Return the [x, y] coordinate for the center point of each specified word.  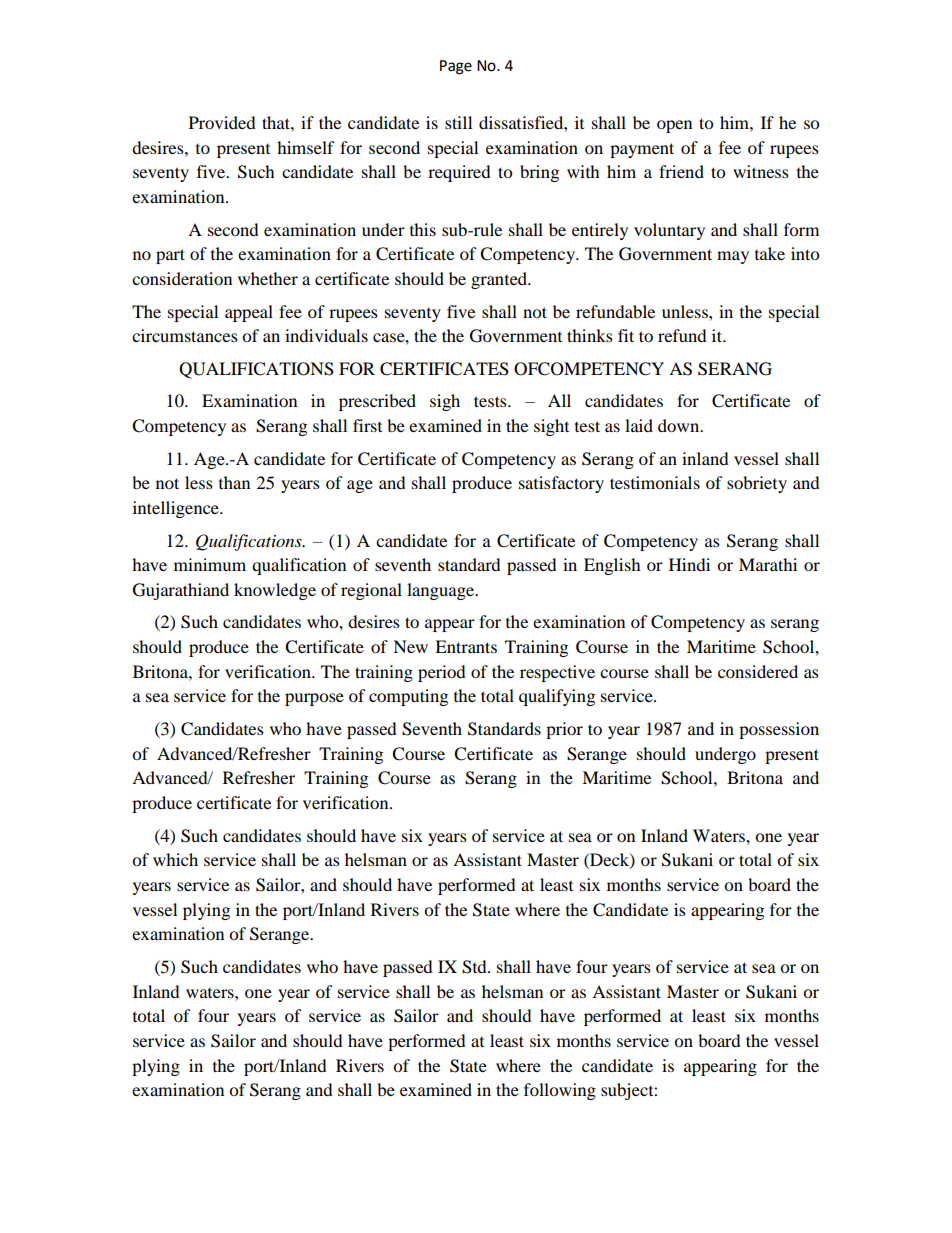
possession [779, 730]
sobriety [757, 484]
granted [500, 280]
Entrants [466, 646]
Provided [222, 122]
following [560, 1091]
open [674, 126]
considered [758, 671]
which [175, 859]
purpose [314, 699]
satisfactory [561, 484]
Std [475, 967]
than [234, 482]
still [458, 122]
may [733, 257]
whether [268, 278]
